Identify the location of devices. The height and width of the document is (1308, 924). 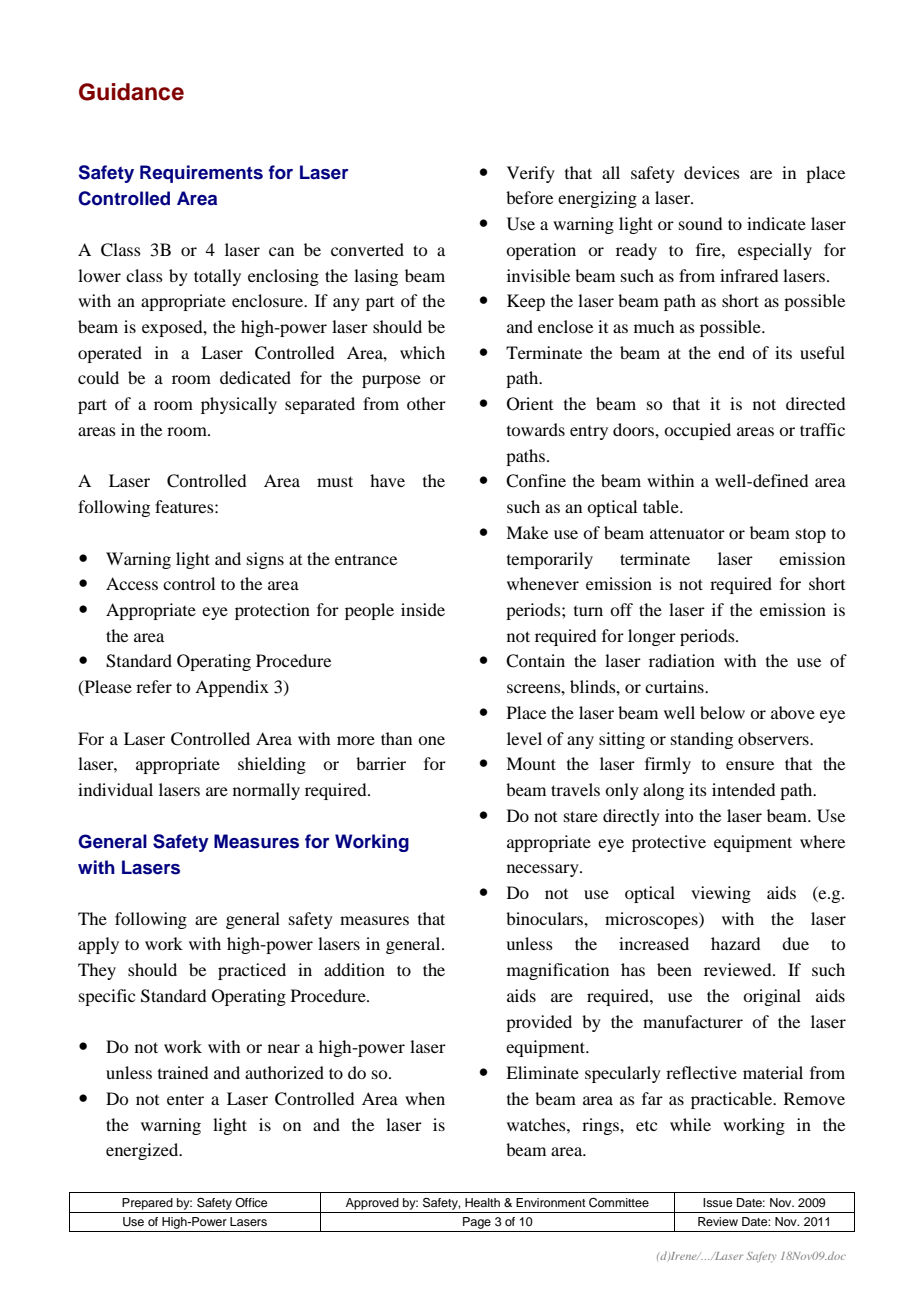
(712, 172).
